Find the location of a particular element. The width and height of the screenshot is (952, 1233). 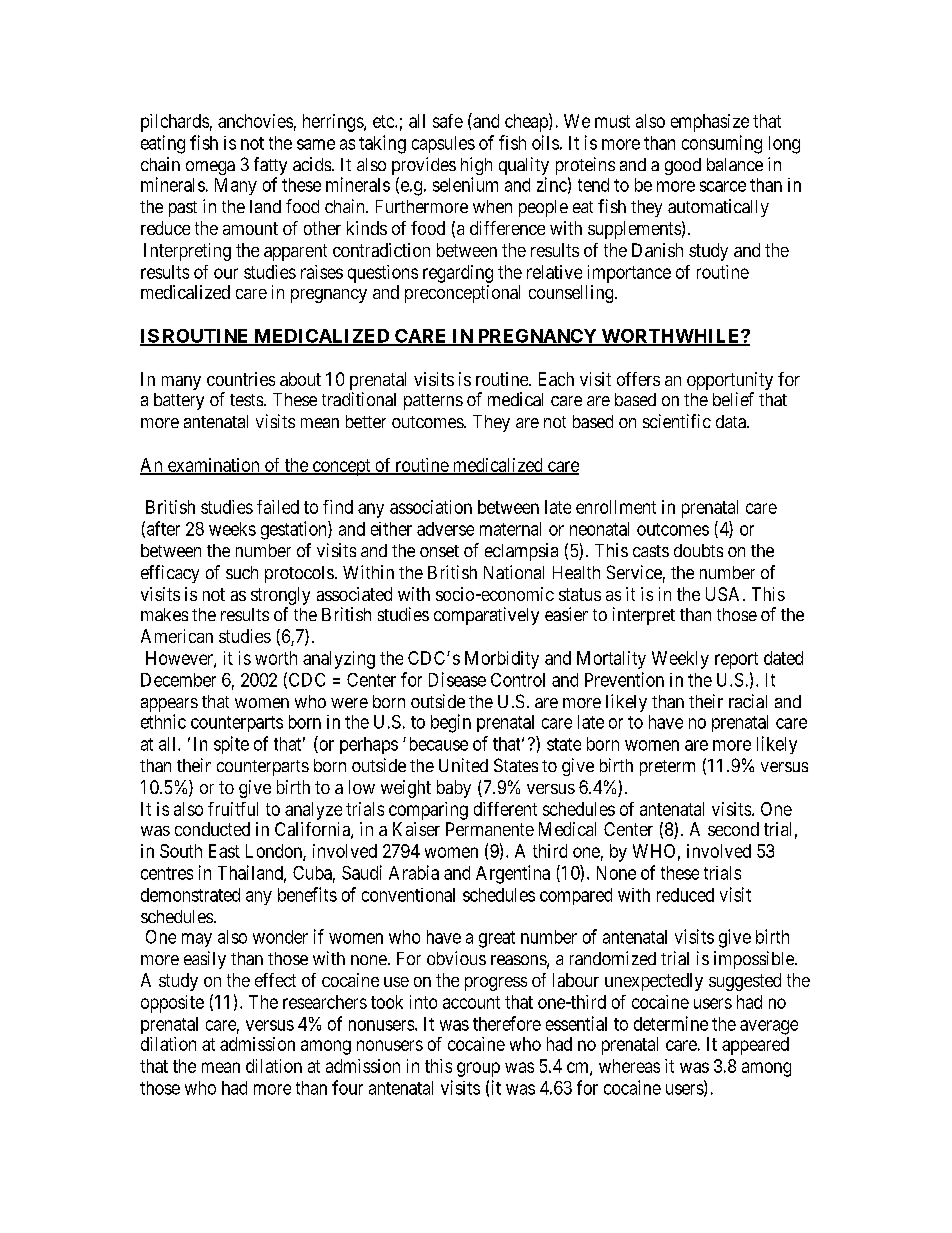

high is located at coordinates (476, 167).
